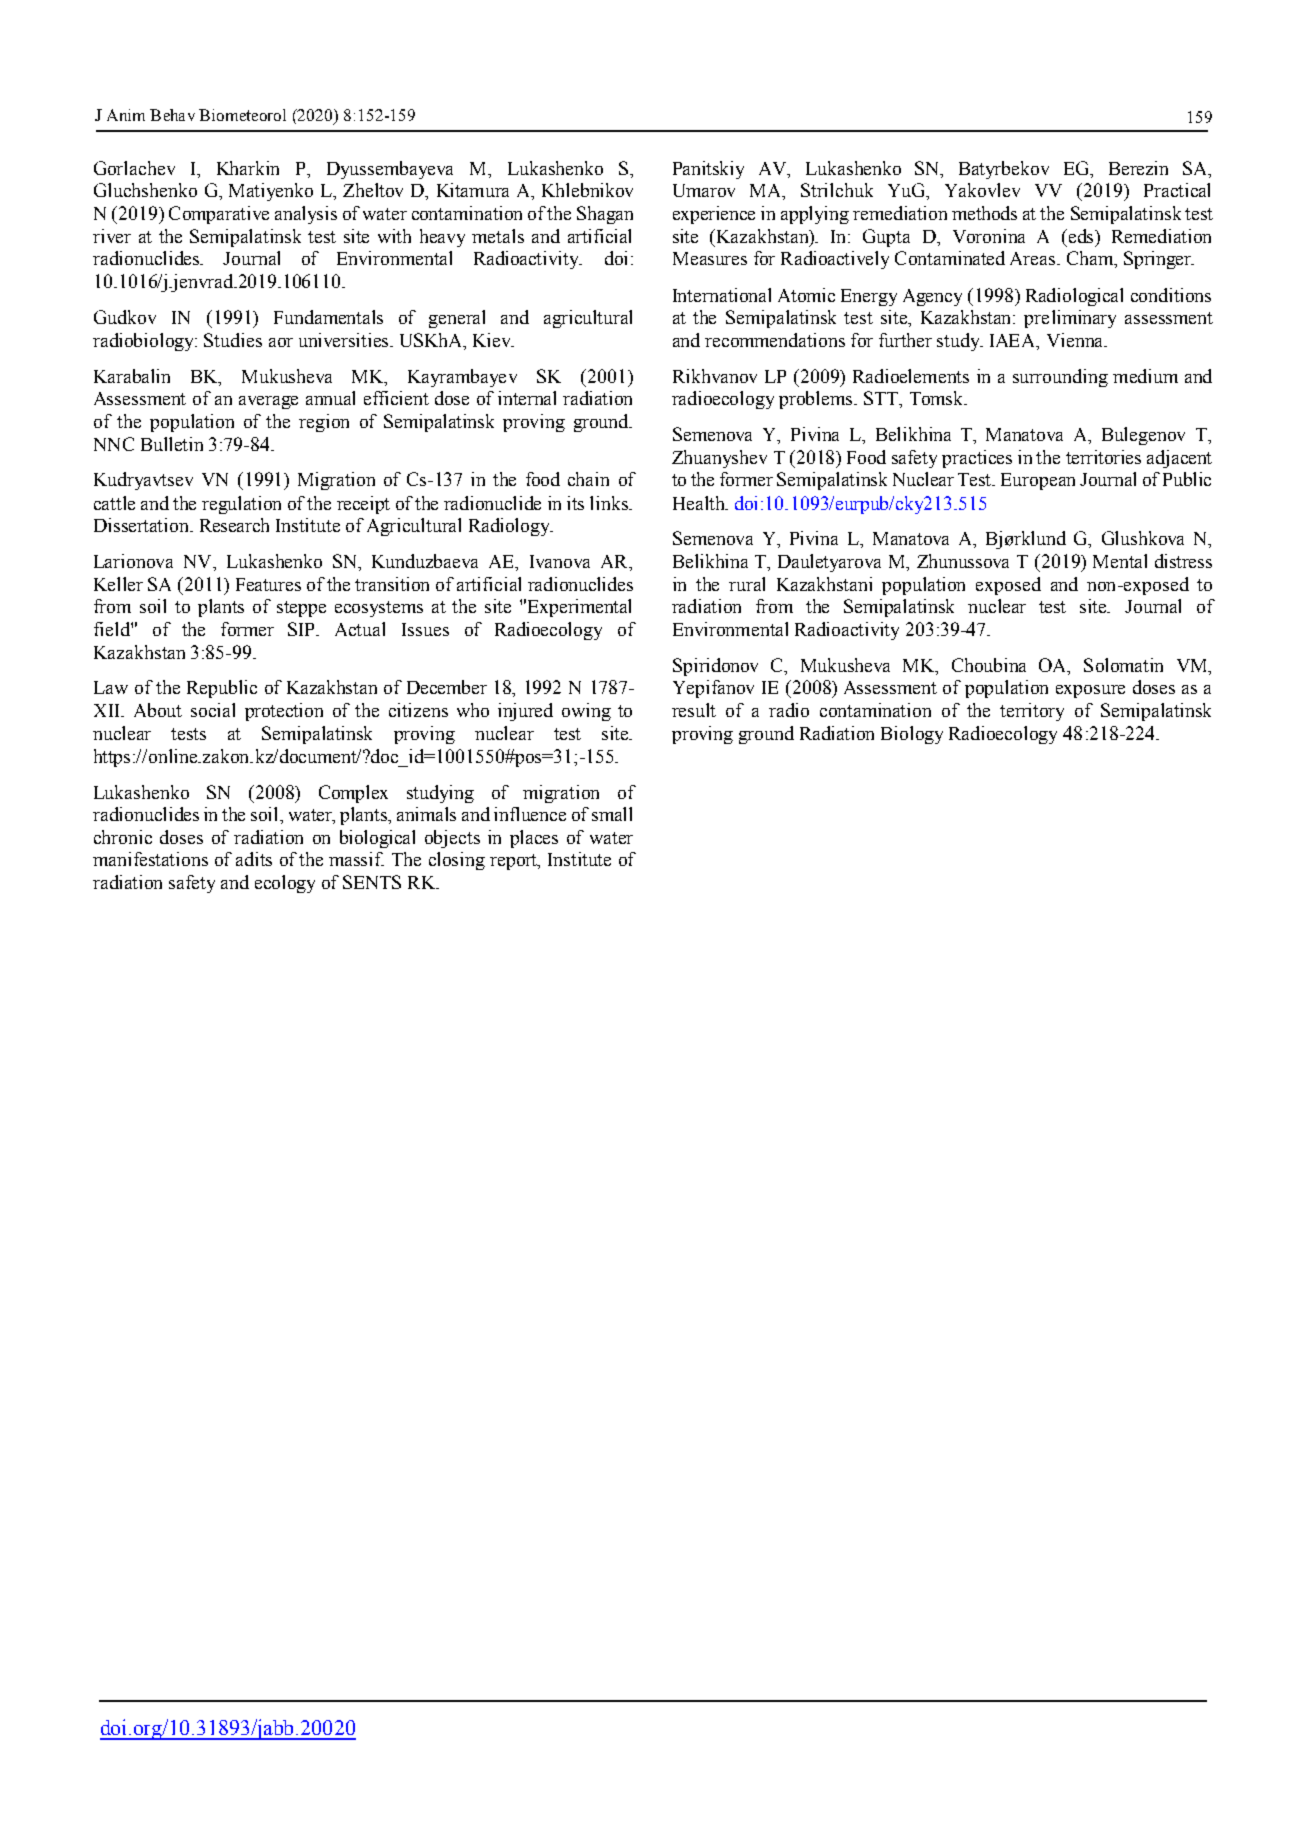  Describe the element at coordinates (150, 859) in the page. I see `manifestations` at that location.
